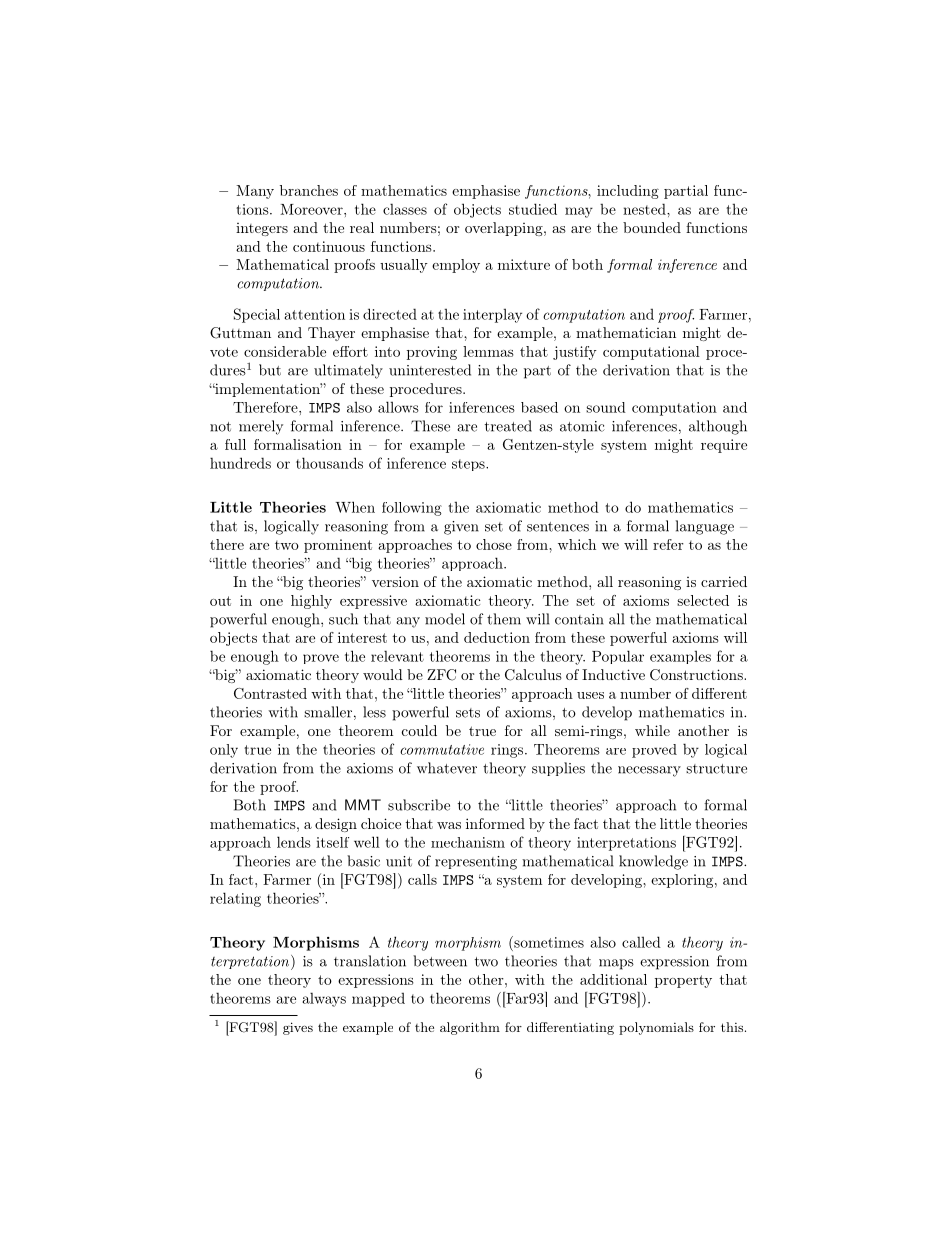  I want to click on highly, so click(311, 602).
